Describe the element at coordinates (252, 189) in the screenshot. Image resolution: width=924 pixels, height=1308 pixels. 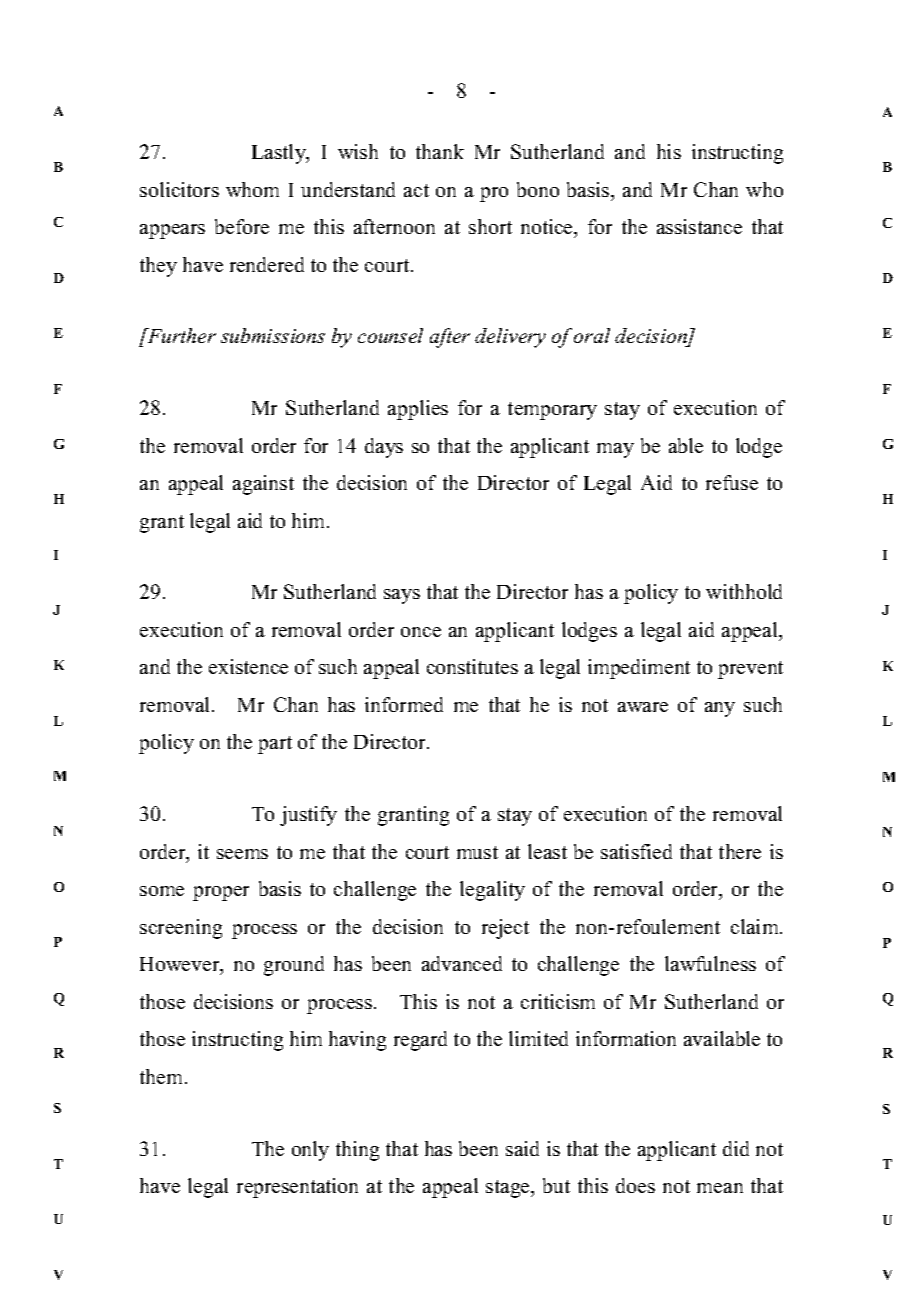
I see `whom` at that location.
